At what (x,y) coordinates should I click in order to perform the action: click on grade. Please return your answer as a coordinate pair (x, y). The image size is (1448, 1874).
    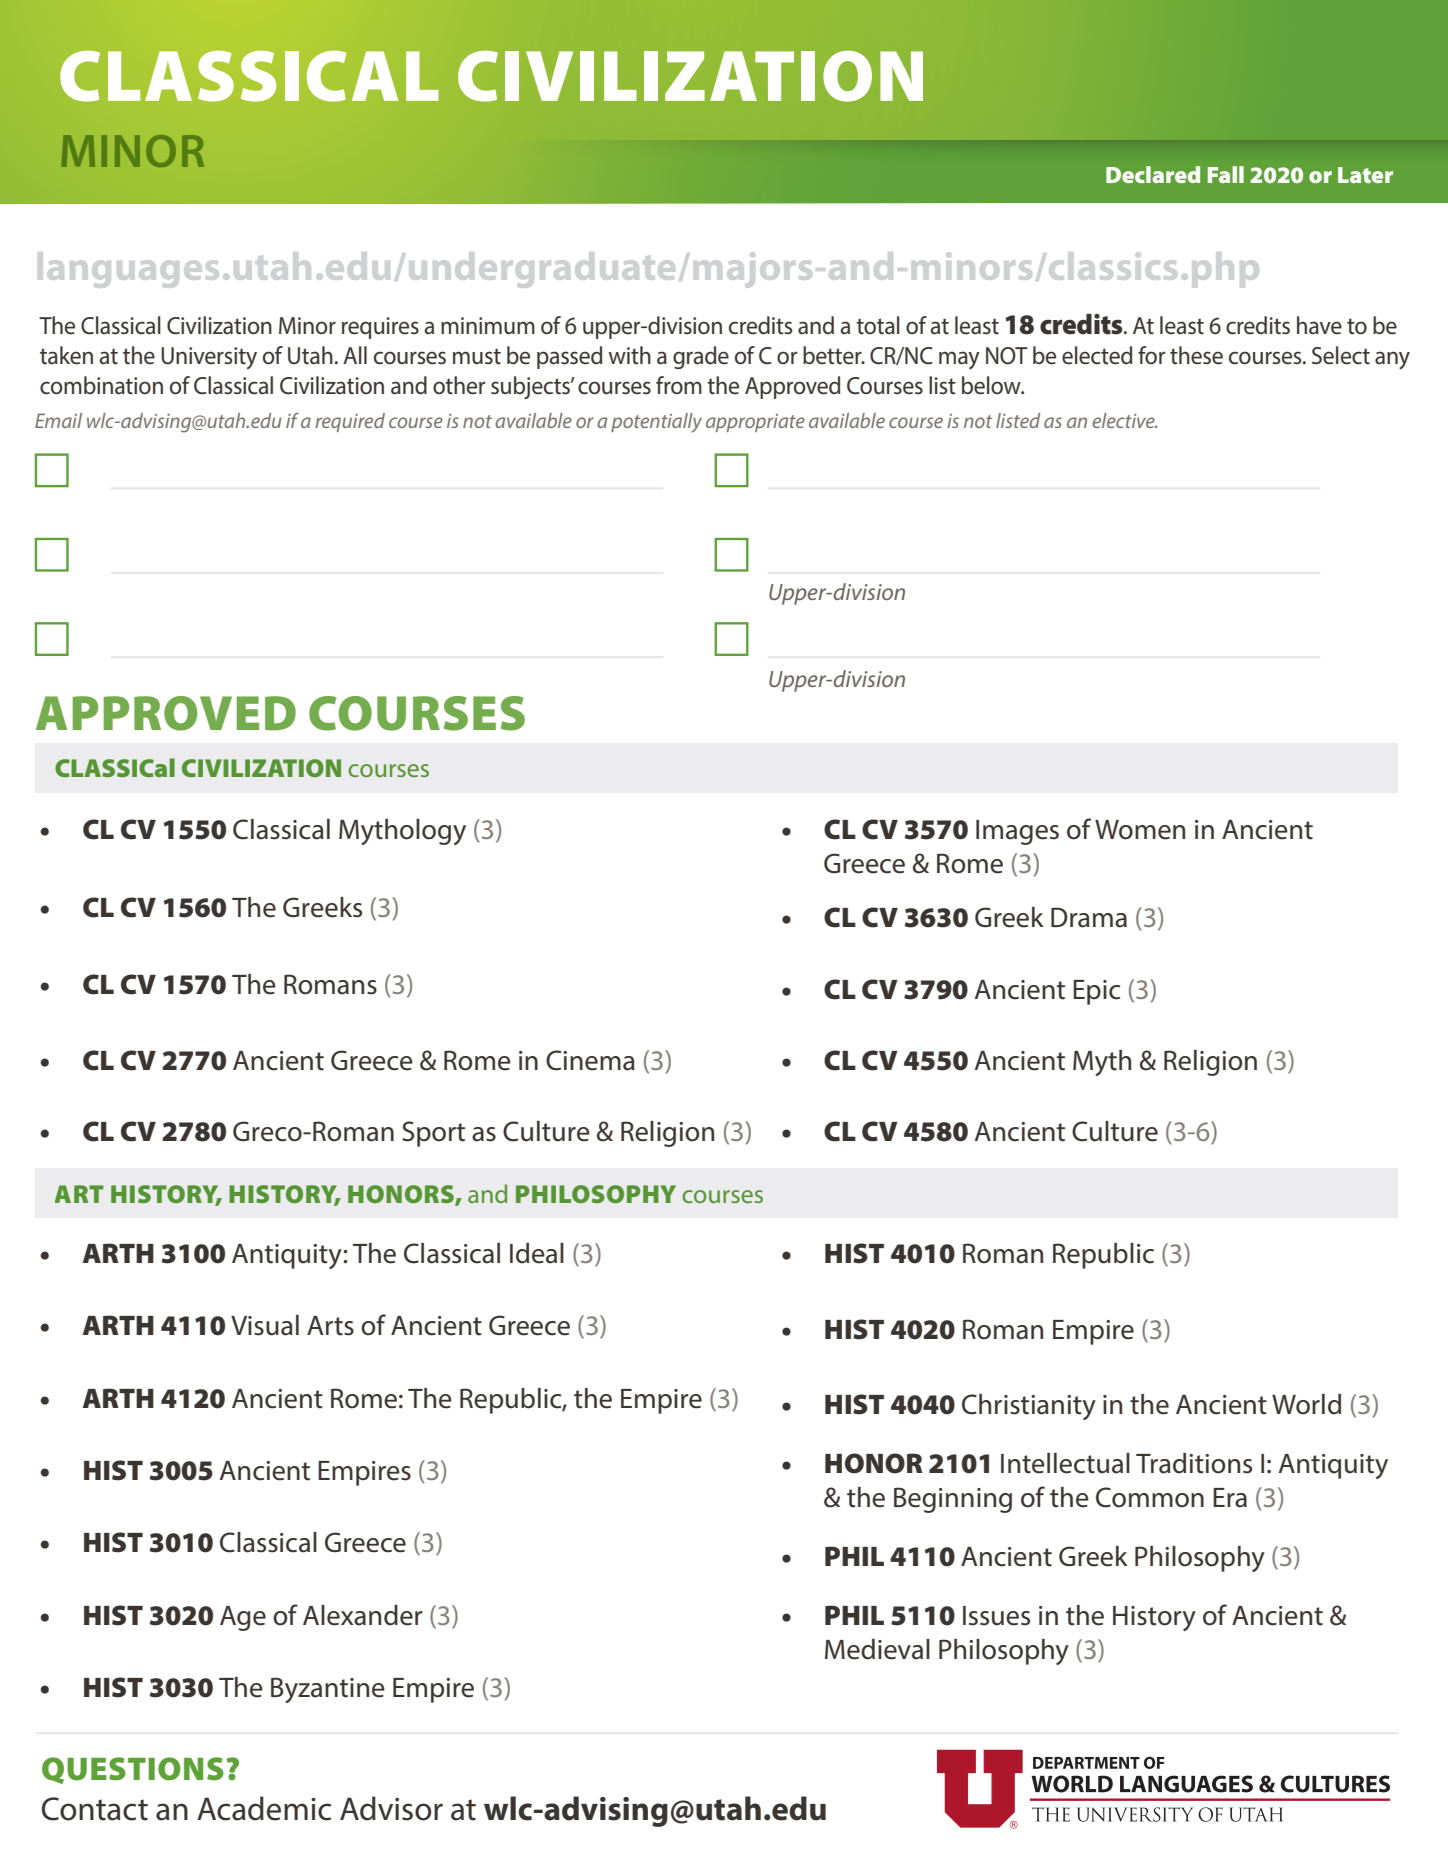
    Looking at the image, I should click on (701, 357).
